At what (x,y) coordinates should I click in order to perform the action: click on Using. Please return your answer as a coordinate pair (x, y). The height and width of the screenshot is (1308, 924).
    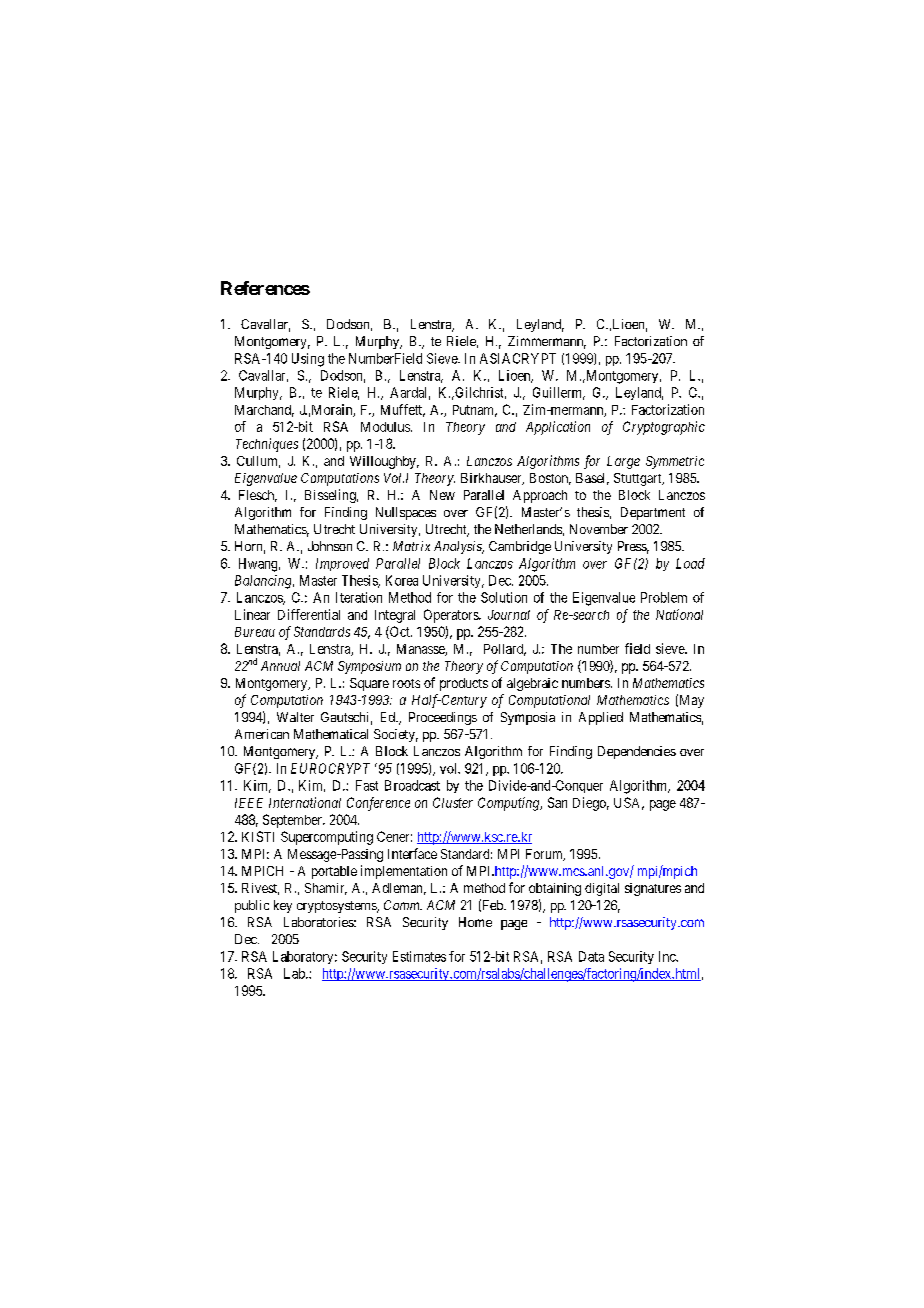
    Looking at the image, I should click on (308, 360).
